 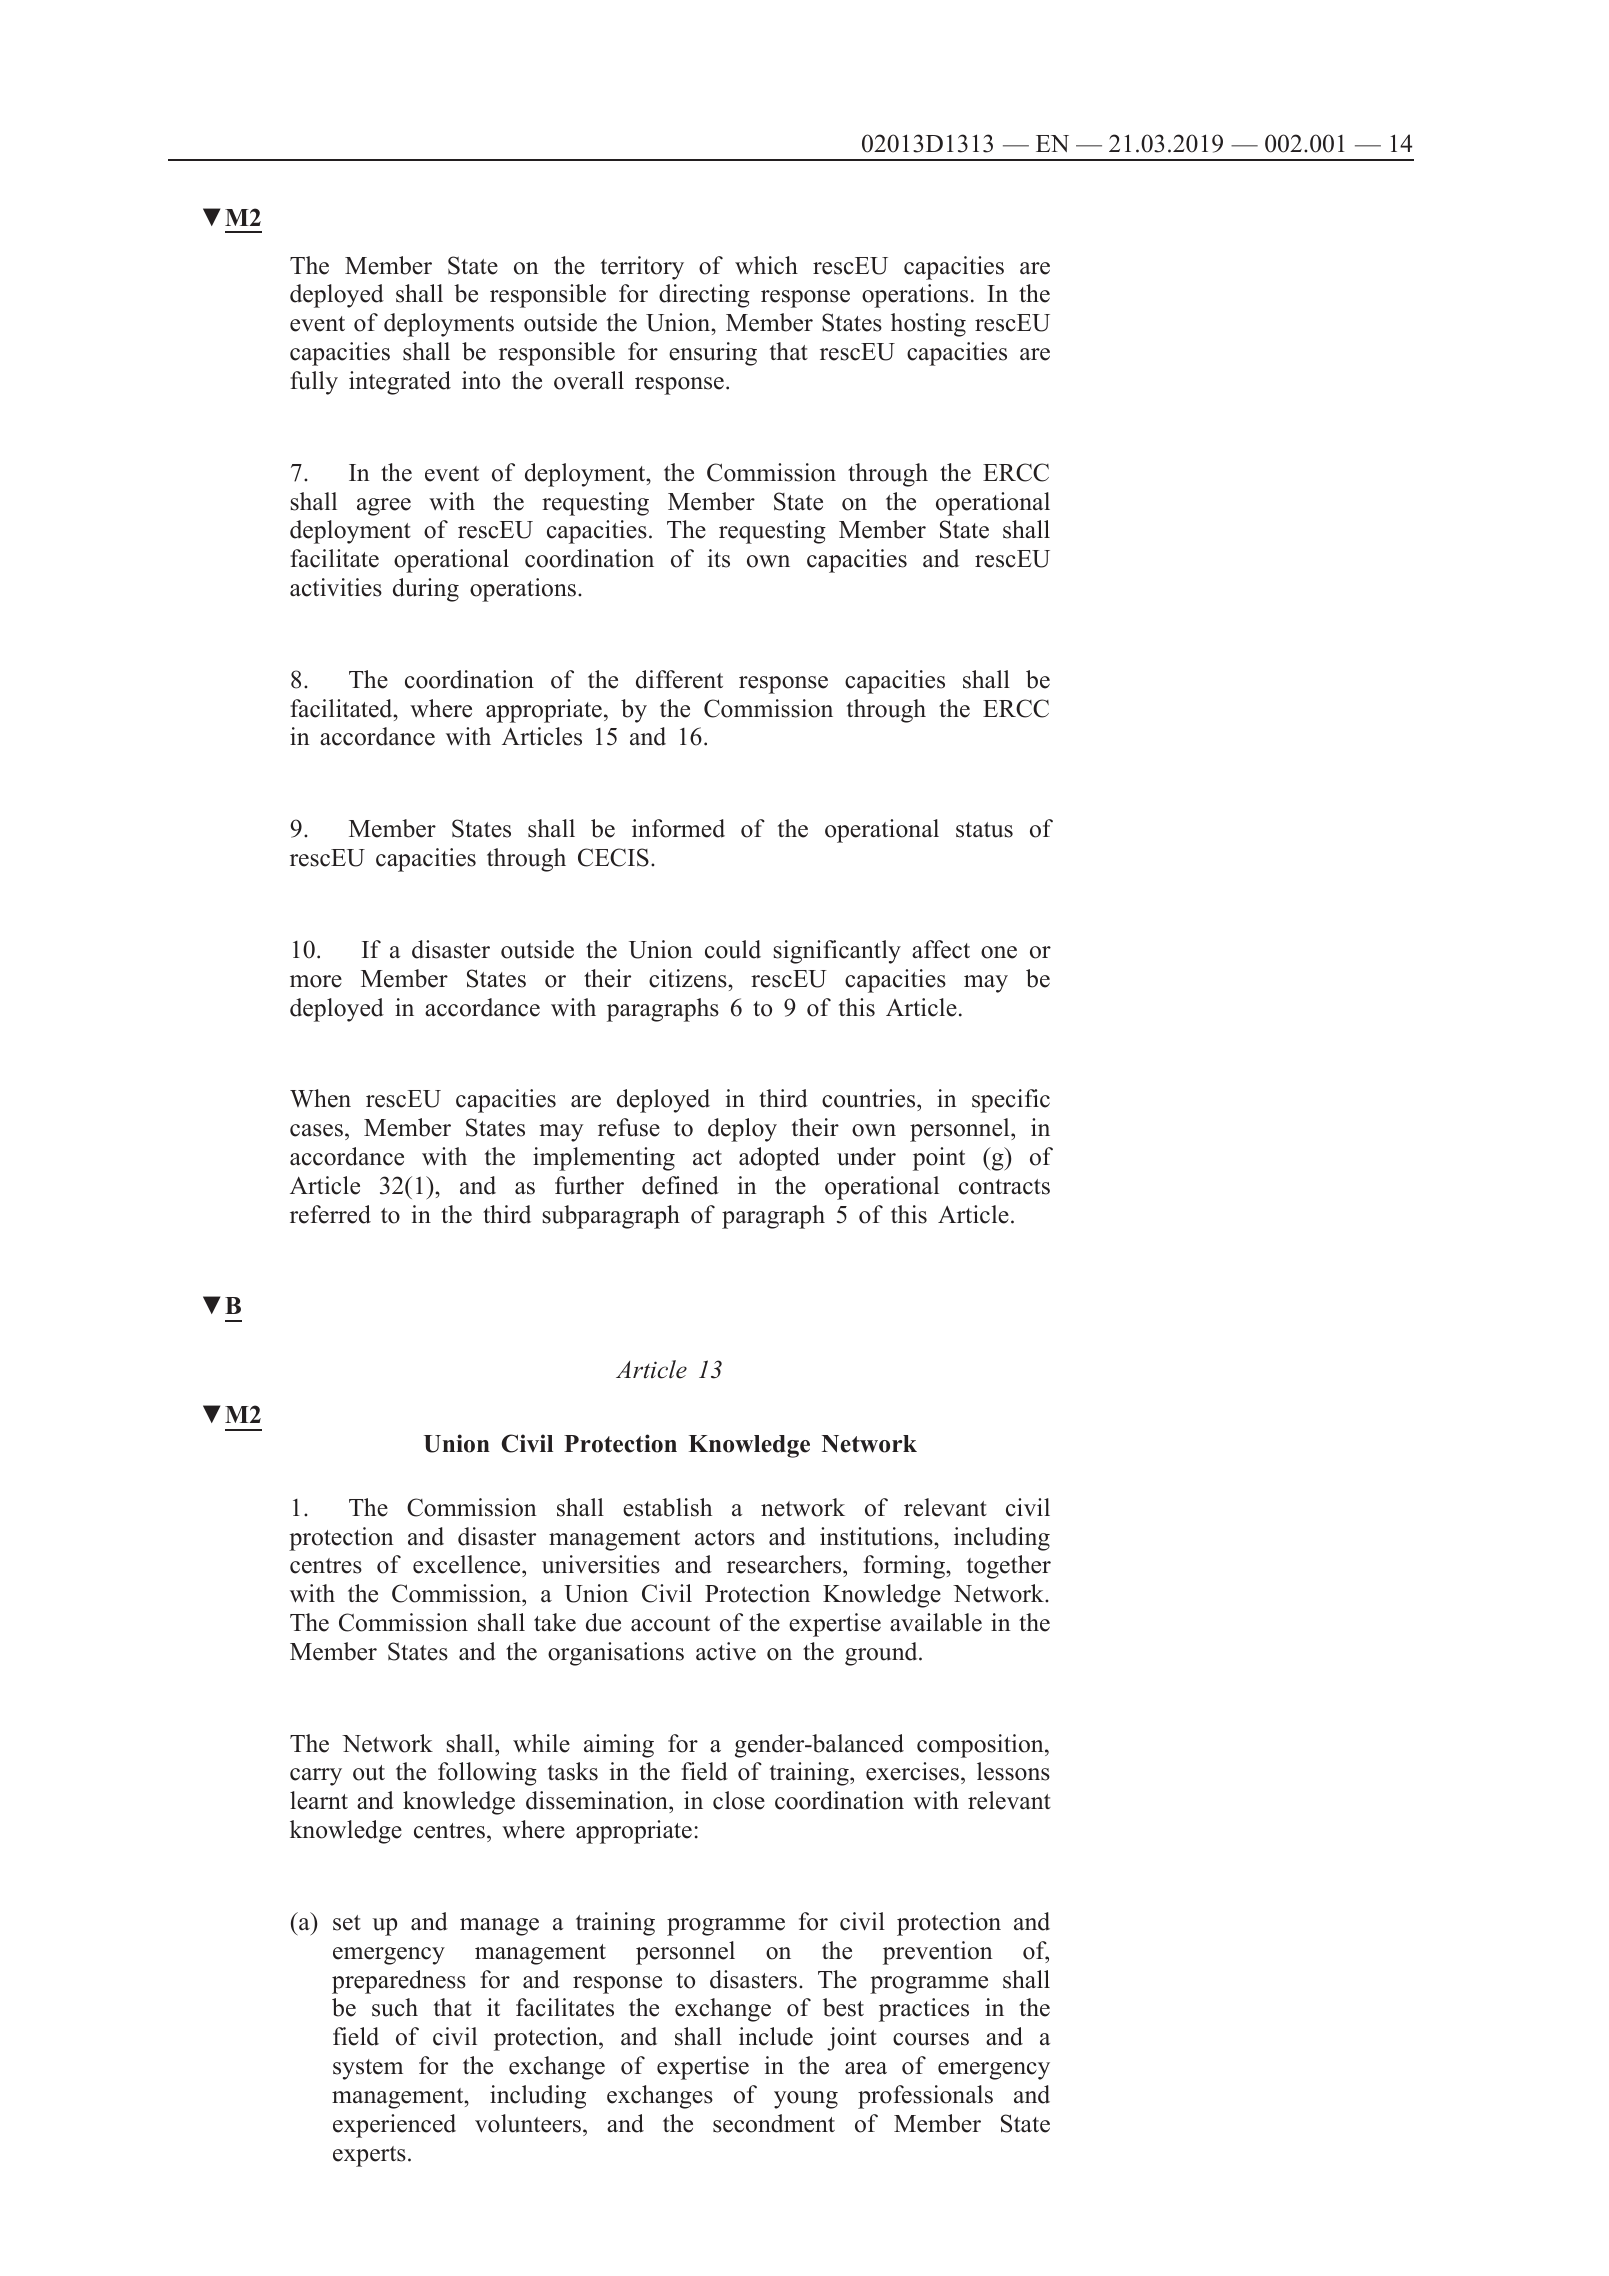 What do you see at coordinates (776, 2036) in the image?
I see `include` at bounding box center [776, 2036].
